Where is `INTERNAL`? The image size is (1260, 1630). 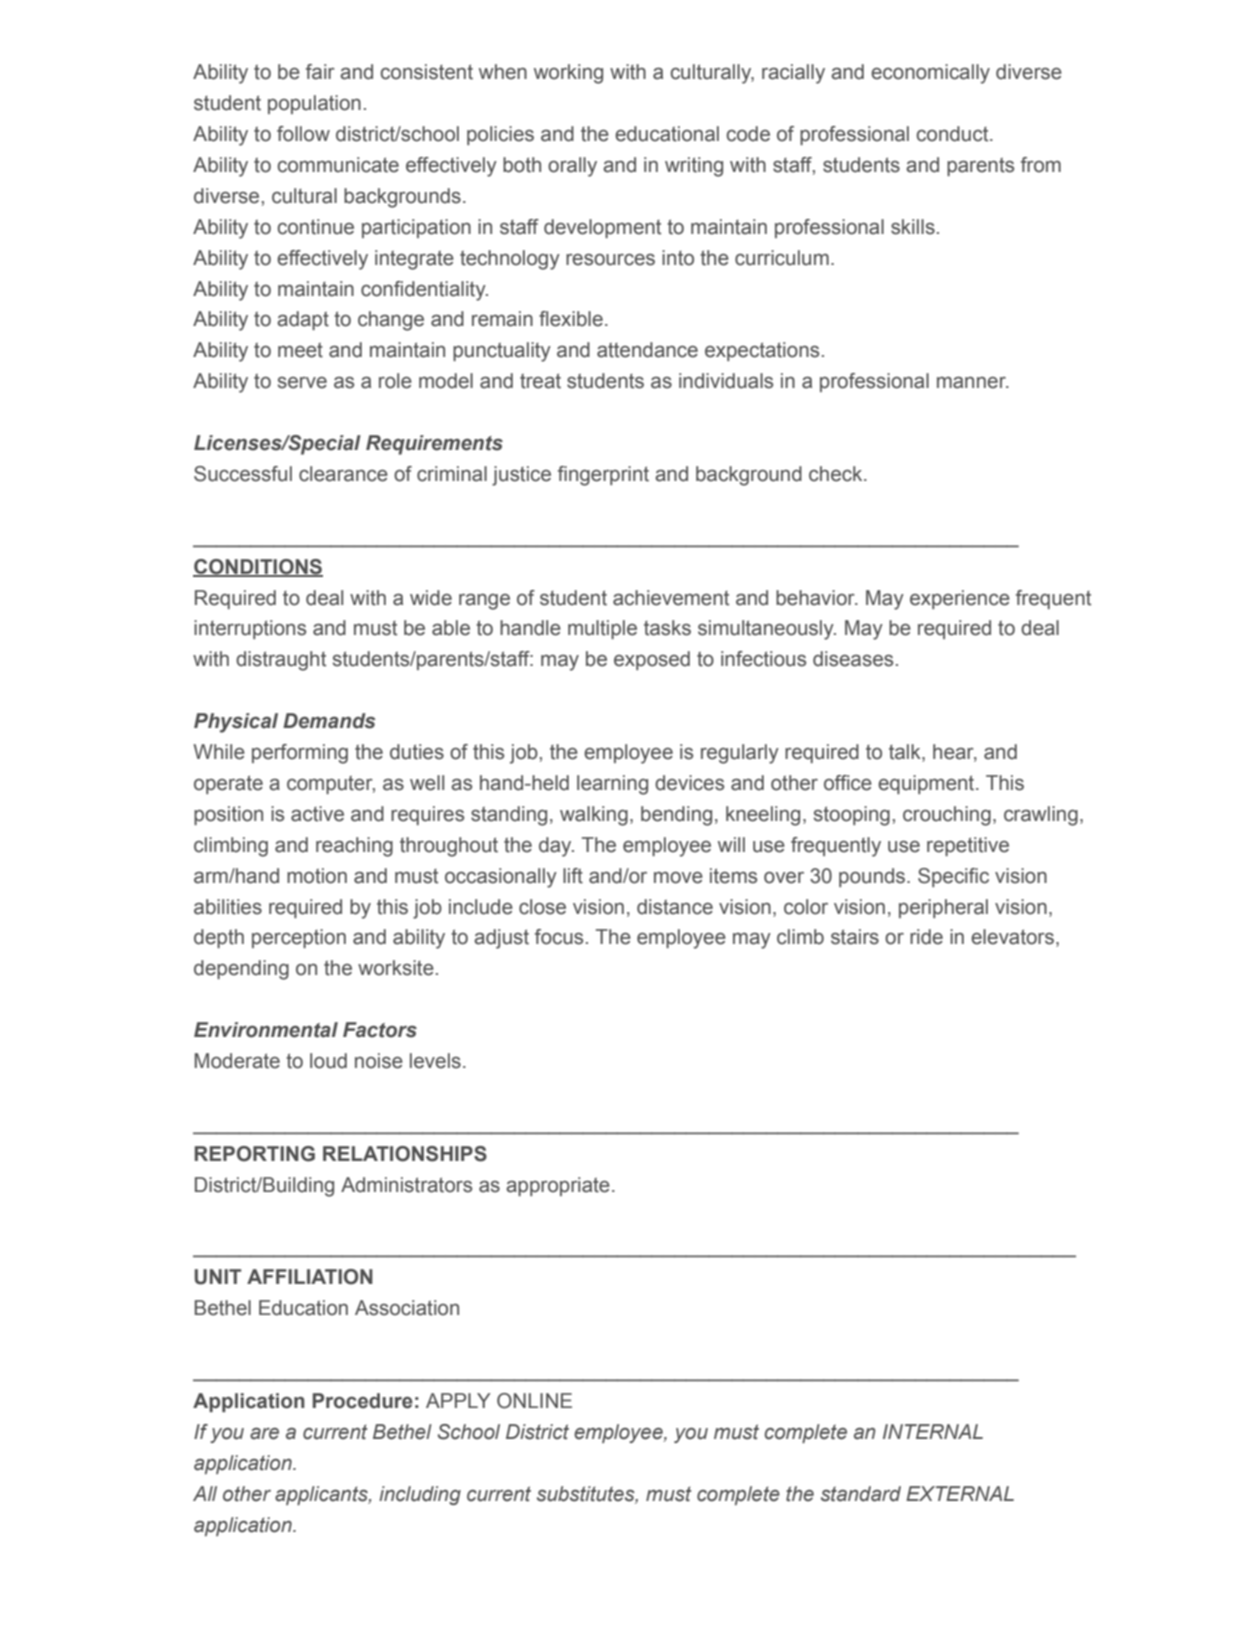
INTERNAL is located at coordinates (933, 1431).
